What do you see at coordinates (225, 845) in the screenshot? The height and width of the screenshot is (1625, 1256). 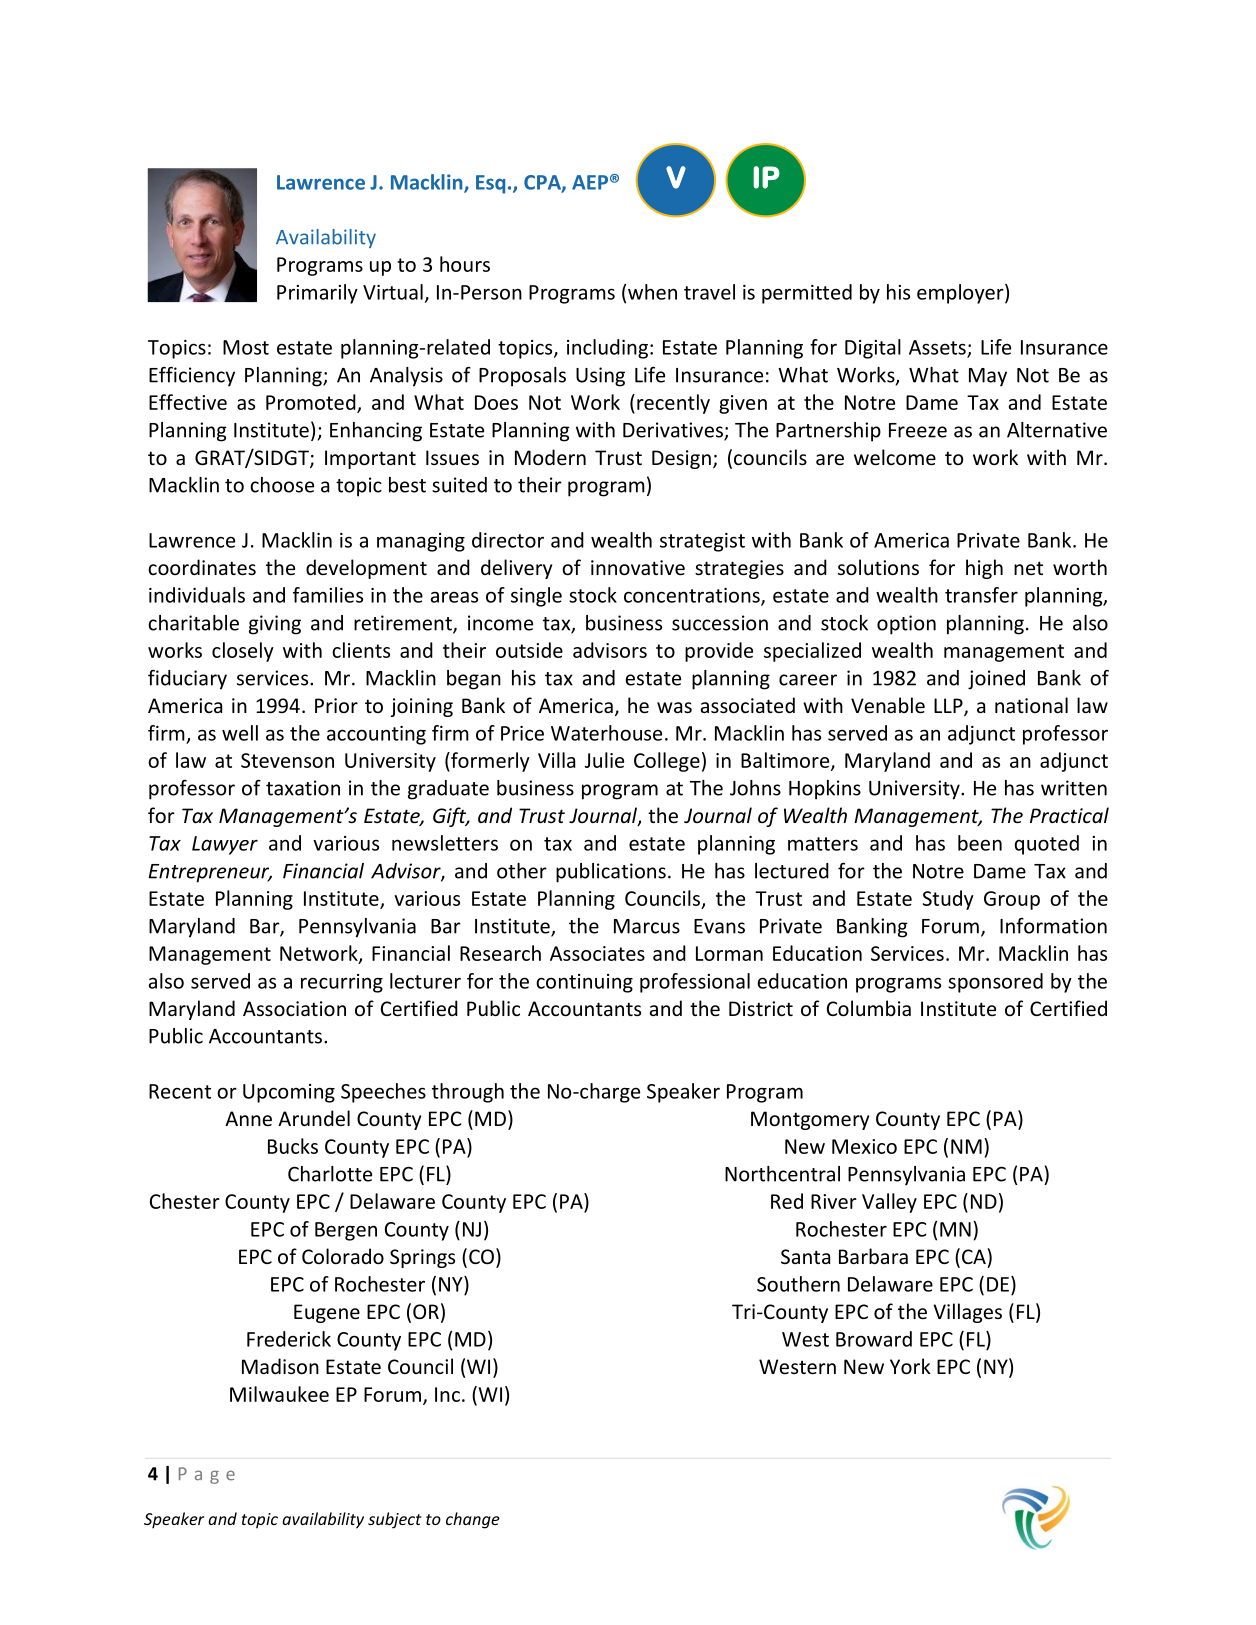 I see `Lawyer` at bounding box center [225, 845].
